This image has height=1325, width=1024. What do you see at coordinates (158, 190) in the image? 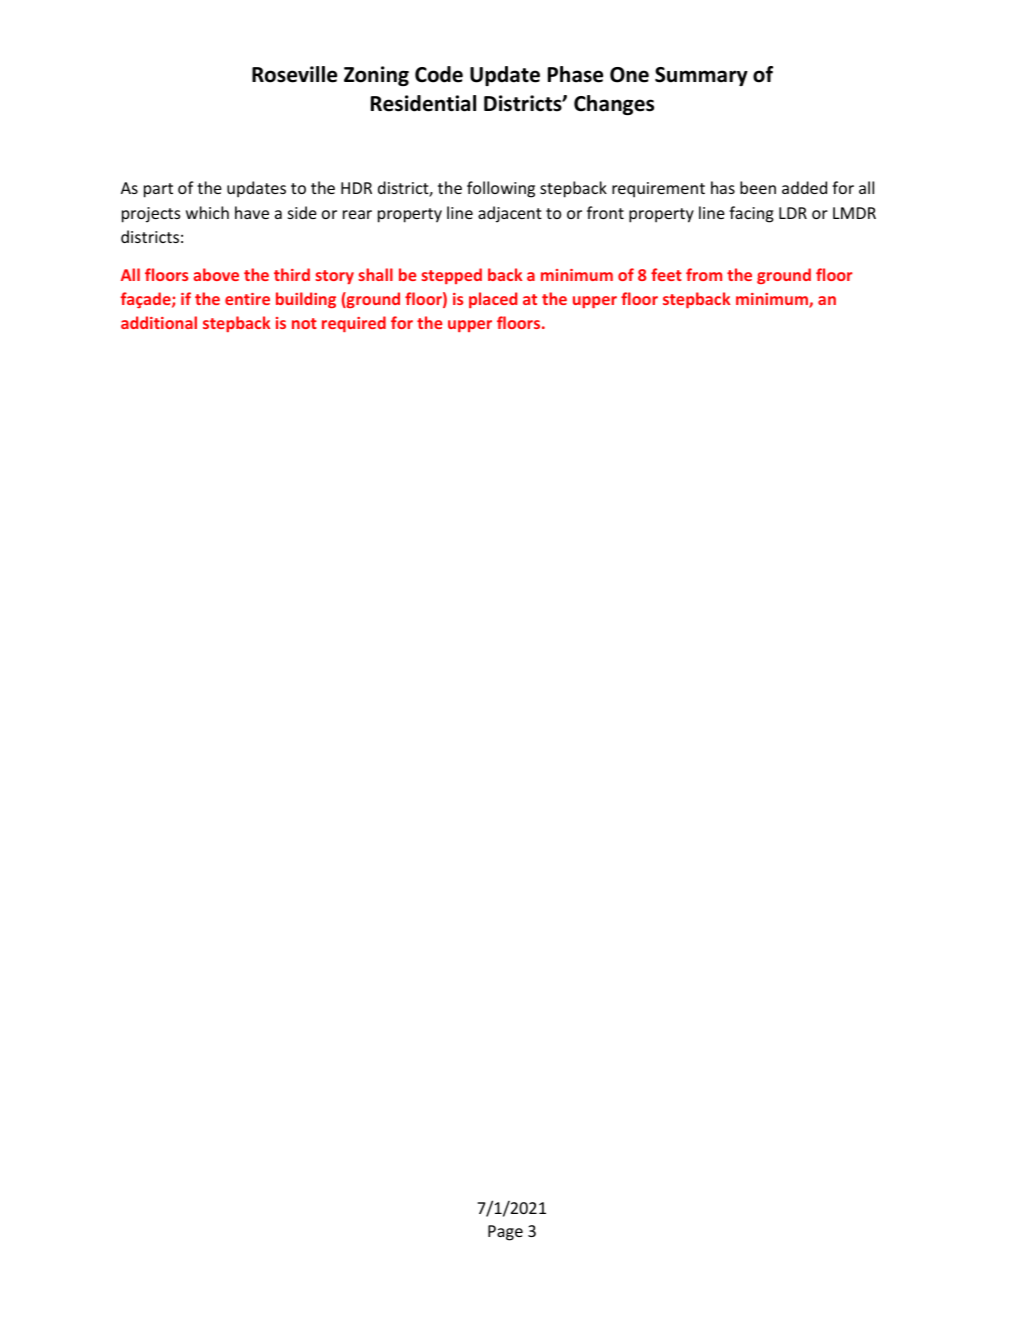
I see `part` at bounding box center [158, 190].
